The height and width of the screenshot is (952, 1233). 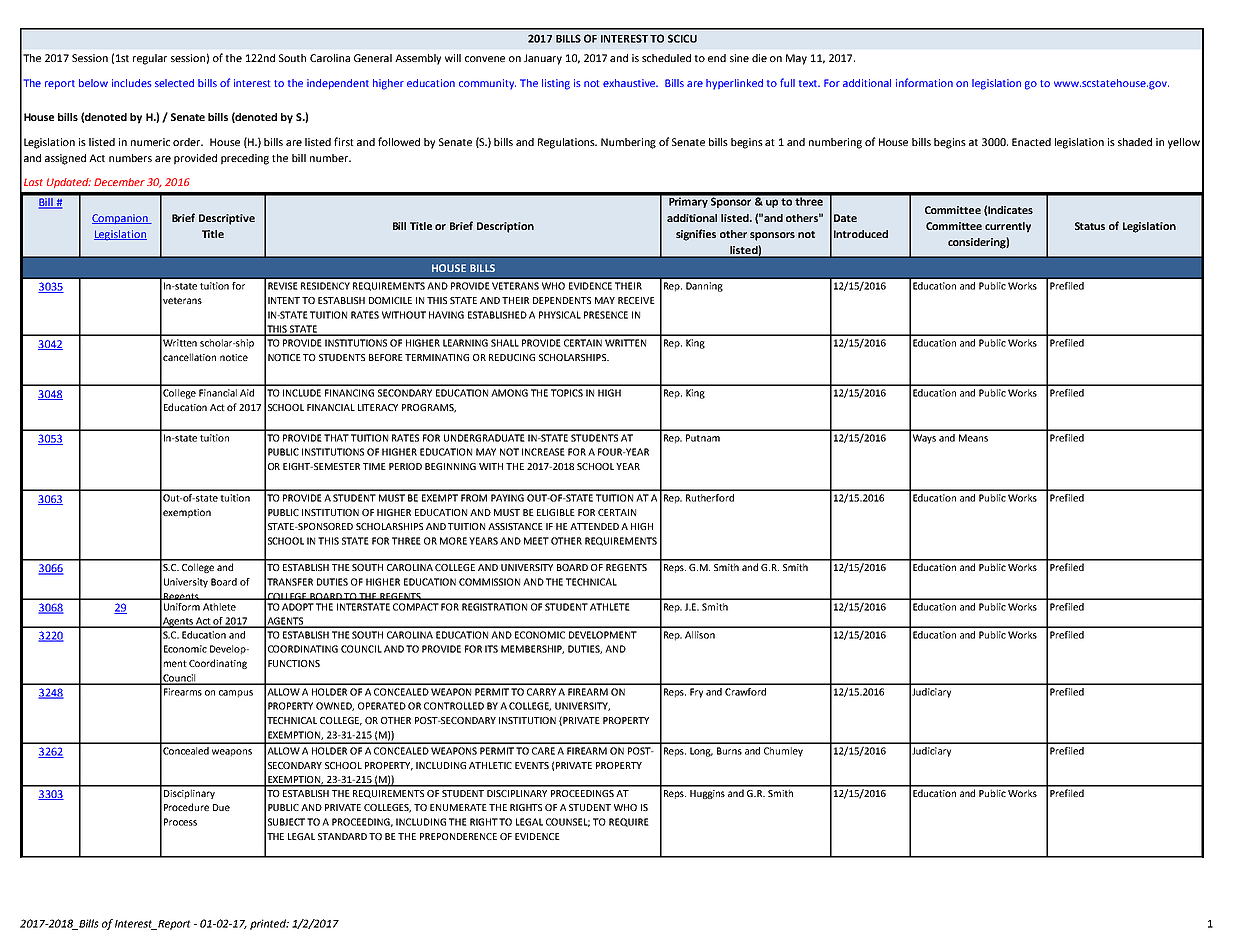 I want to click on information, so click(x=924, y=82).
